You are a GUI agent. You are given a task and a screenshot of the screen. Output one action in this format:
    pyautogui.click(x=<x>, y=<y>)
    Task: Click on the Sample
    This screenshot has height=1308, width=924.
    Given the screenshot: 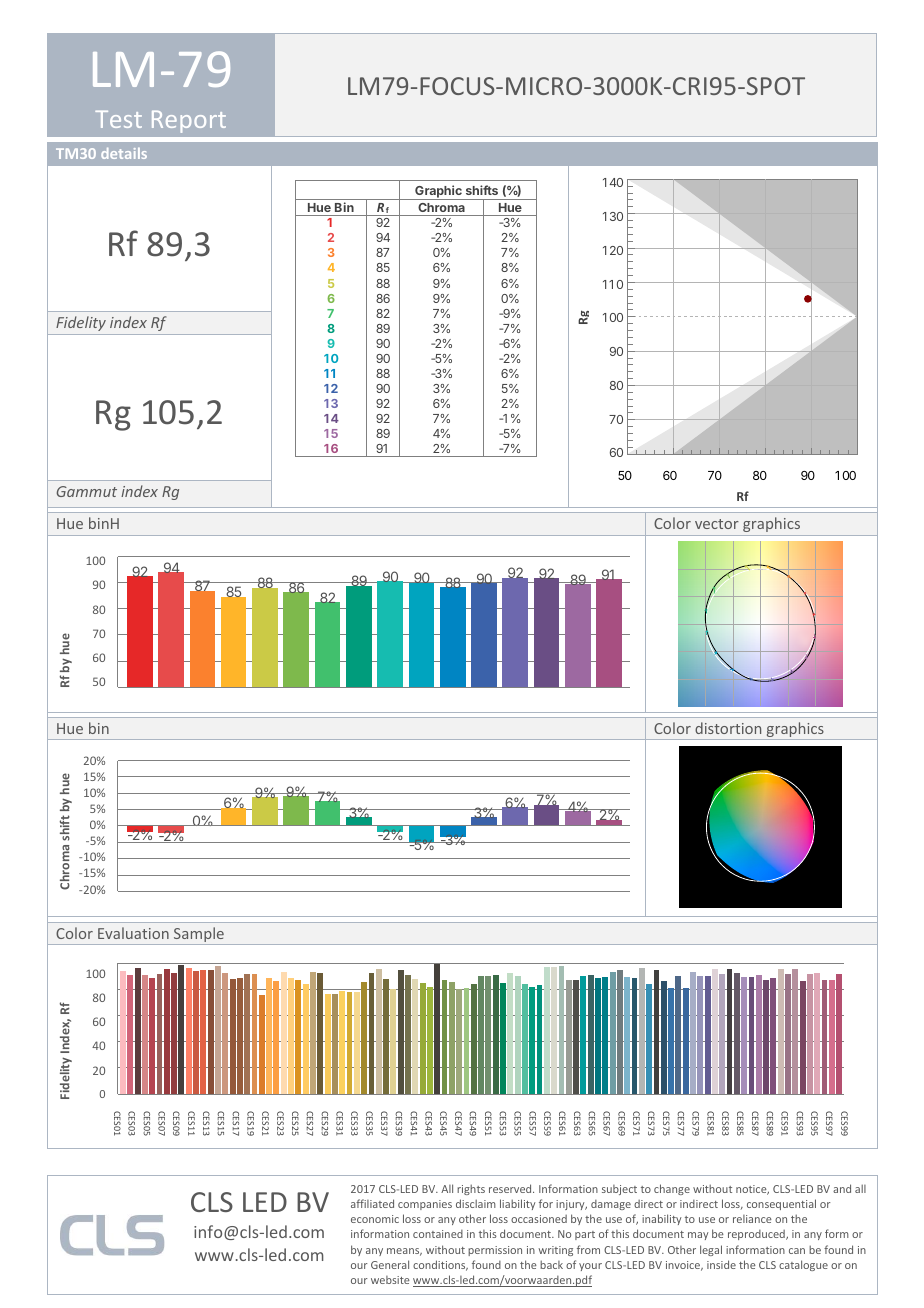 What is the action you would take?
    pyautogui.click(x=199, y=936)
